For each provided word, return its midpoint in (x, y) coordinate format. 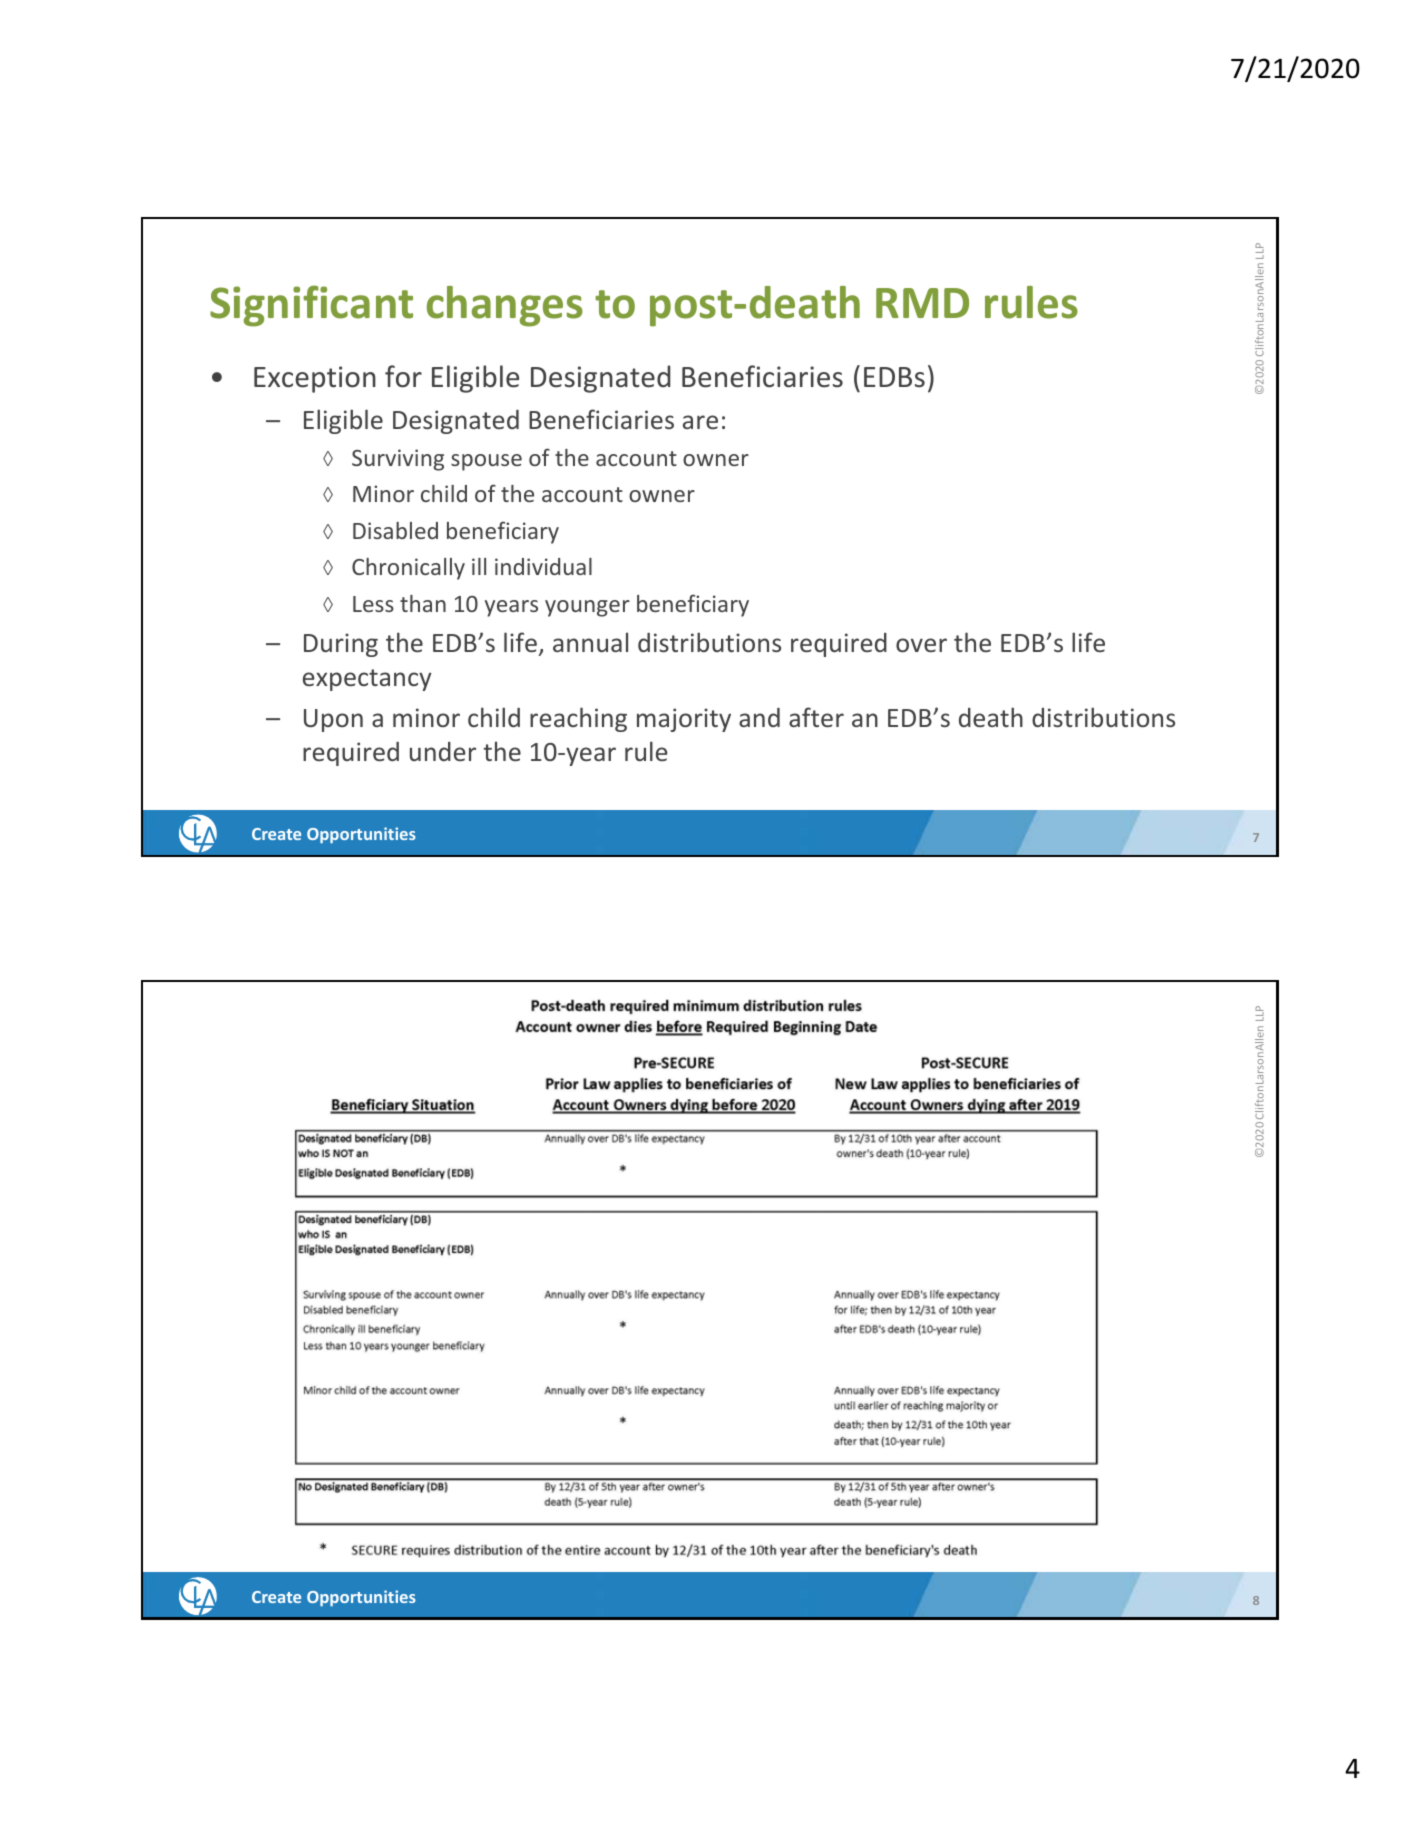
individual (543, 566)
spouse (486, 462)
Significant (311, 306)
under (443, 751)
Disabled (395, 530)
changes (505, 306)
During (341, 645)
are (700, 422)
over (921, 645)
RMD (922, 303)
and (759, 717)
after (816, 717)
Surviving (398, 460)
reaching (578, 719)
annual (590, 642)
